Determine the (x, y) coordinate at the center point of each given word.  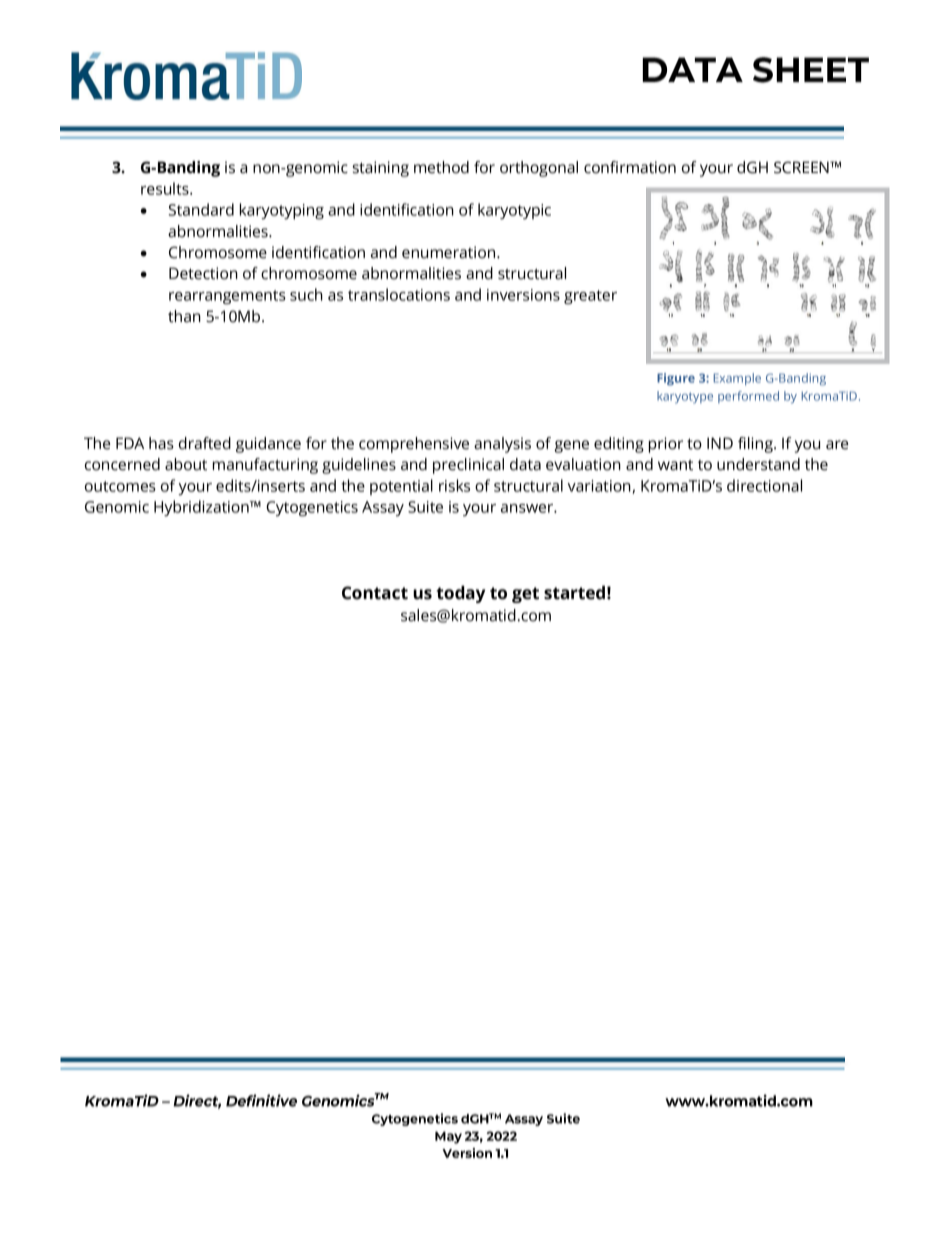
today (460, 594)
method (441, 167)
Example (737, 379)
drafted (205, 443)
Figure (676, 379)
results (166, 188)
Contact (375, 593)
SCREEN (802, 167)
